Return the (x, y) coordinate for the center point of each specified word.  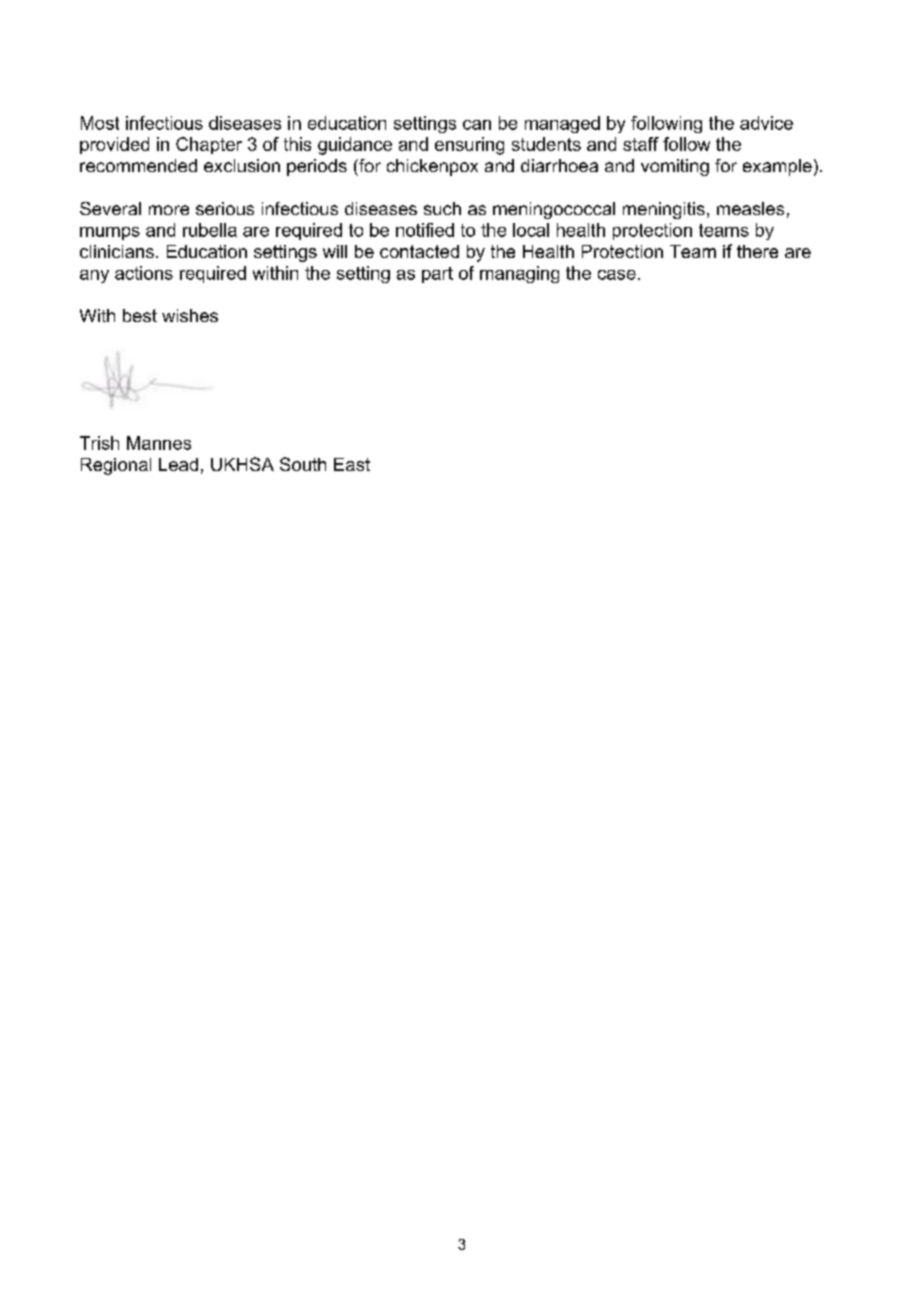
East (352, 464)
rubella (210, 230)
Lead (178, 464)
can (477, 125)
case (617, 275)
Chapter (209, 145)
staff (641, 144)
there (757, 251)
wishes (190, 315)
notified (425, 230)
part (437, 275)
